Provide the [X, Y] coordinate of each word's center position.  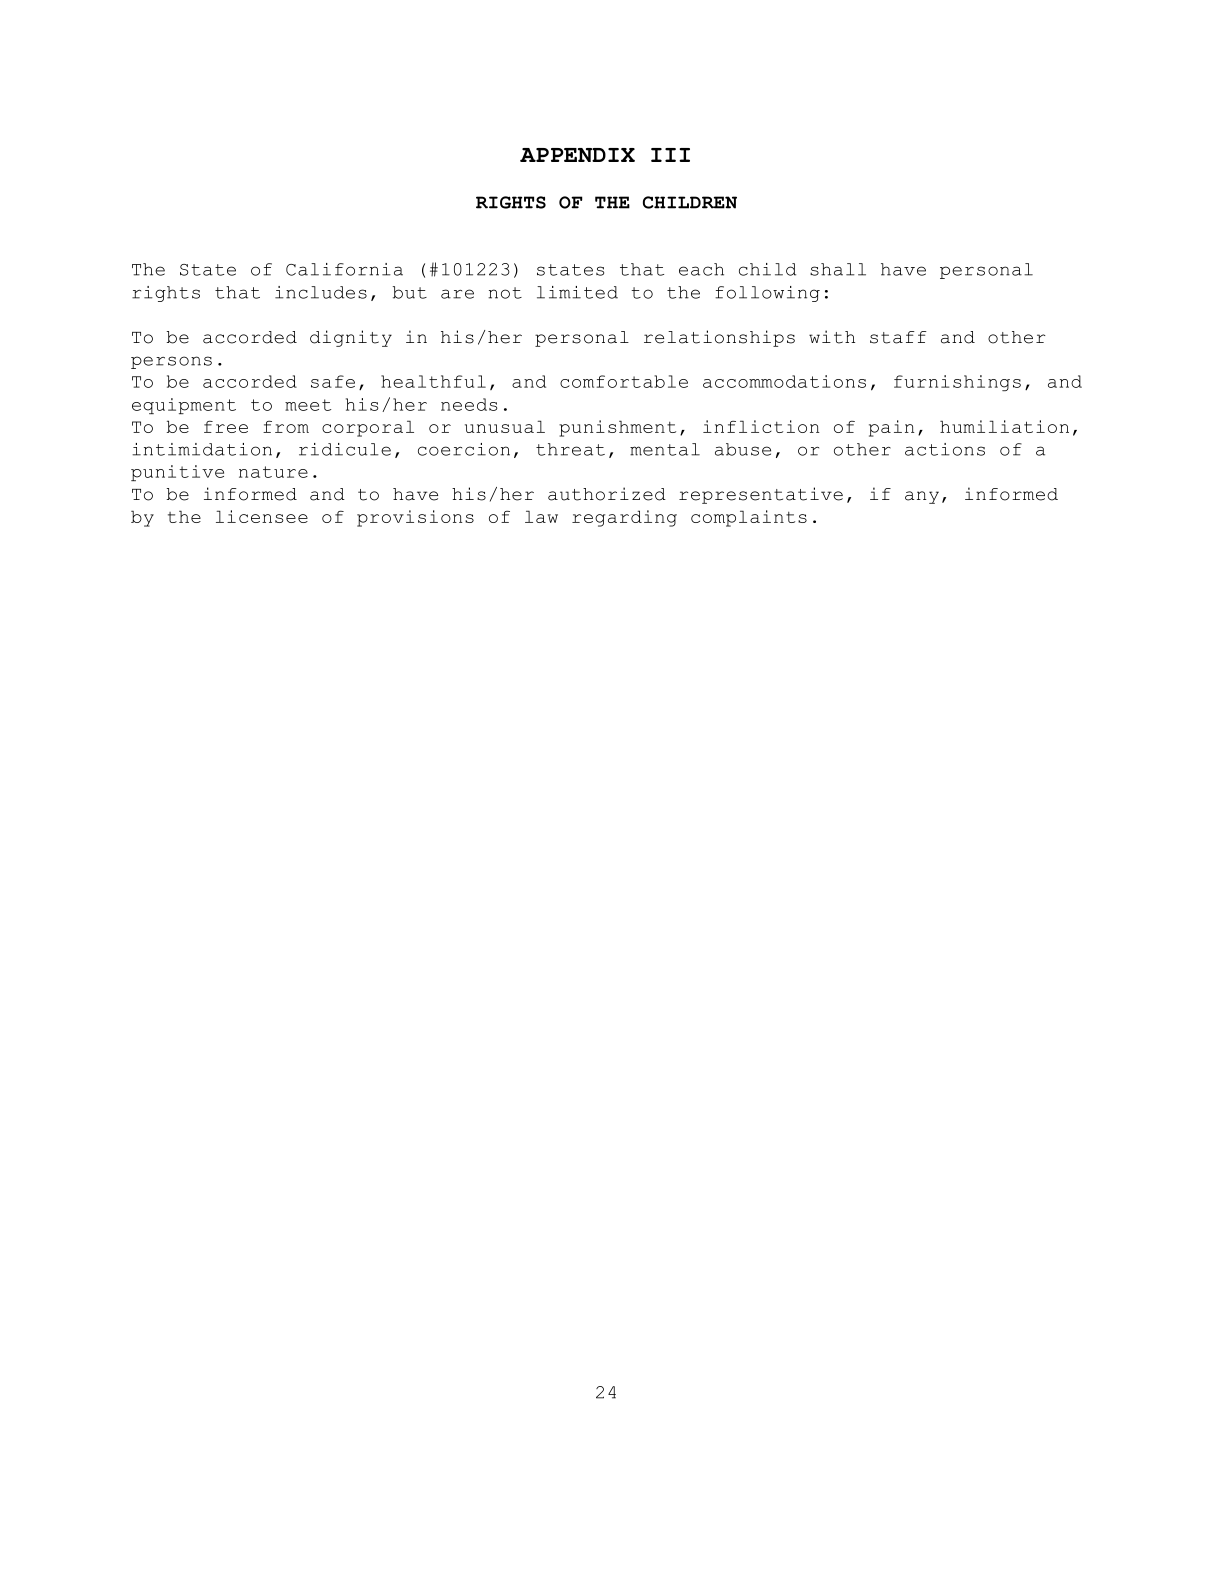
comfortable [624, 381]
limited [577, 292]
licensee [262, 516]
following [767, 294]
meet [308, 405]
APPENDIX [577, 155]
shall [838, 269]
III [670, 155]
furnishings [957, 383]
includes [321, 292]
